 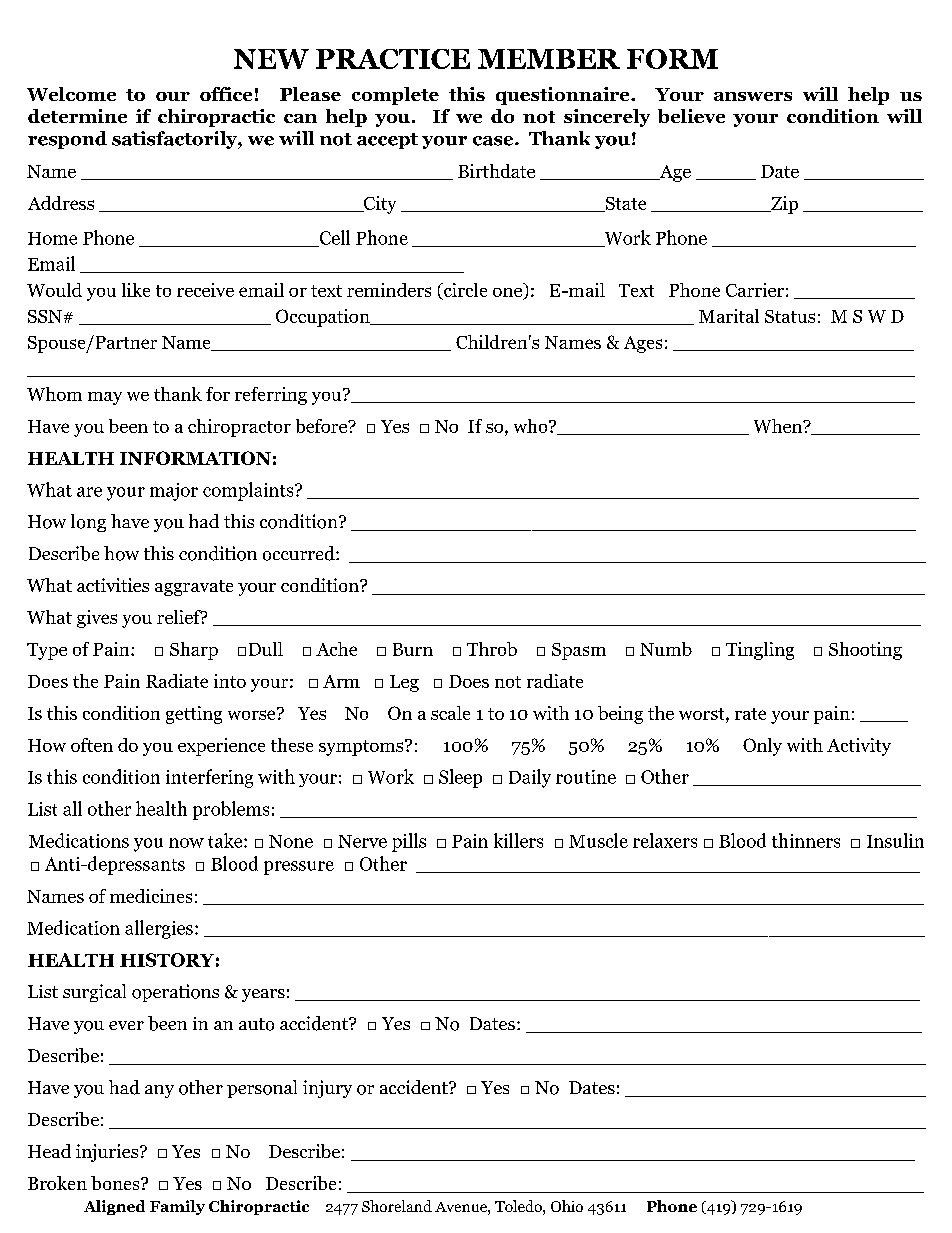 What do you see at coordinates (760, 651) in the image?
I see `Tingling` at bounding box center [760, 651].
